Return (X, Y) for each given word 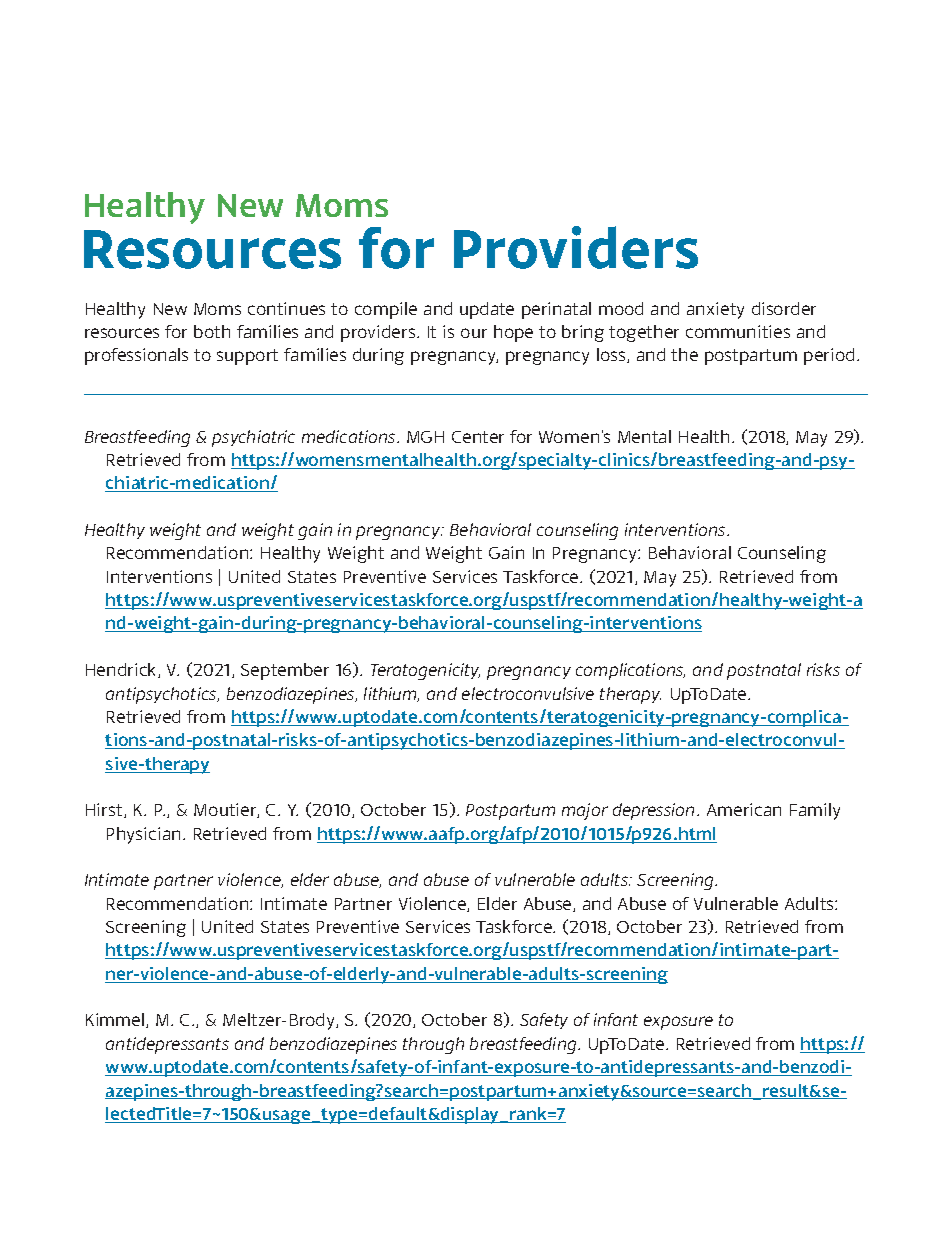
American (744, 809)
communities (738, 331)
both (212, 331)
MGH (425, 437)
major (585, 811)
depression (655, 811)
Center (478, 437)
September (285, 671)
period (829, 356)
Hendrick (122, 670)
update (487, 310)
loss (612, 355)
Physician (143, 835)
